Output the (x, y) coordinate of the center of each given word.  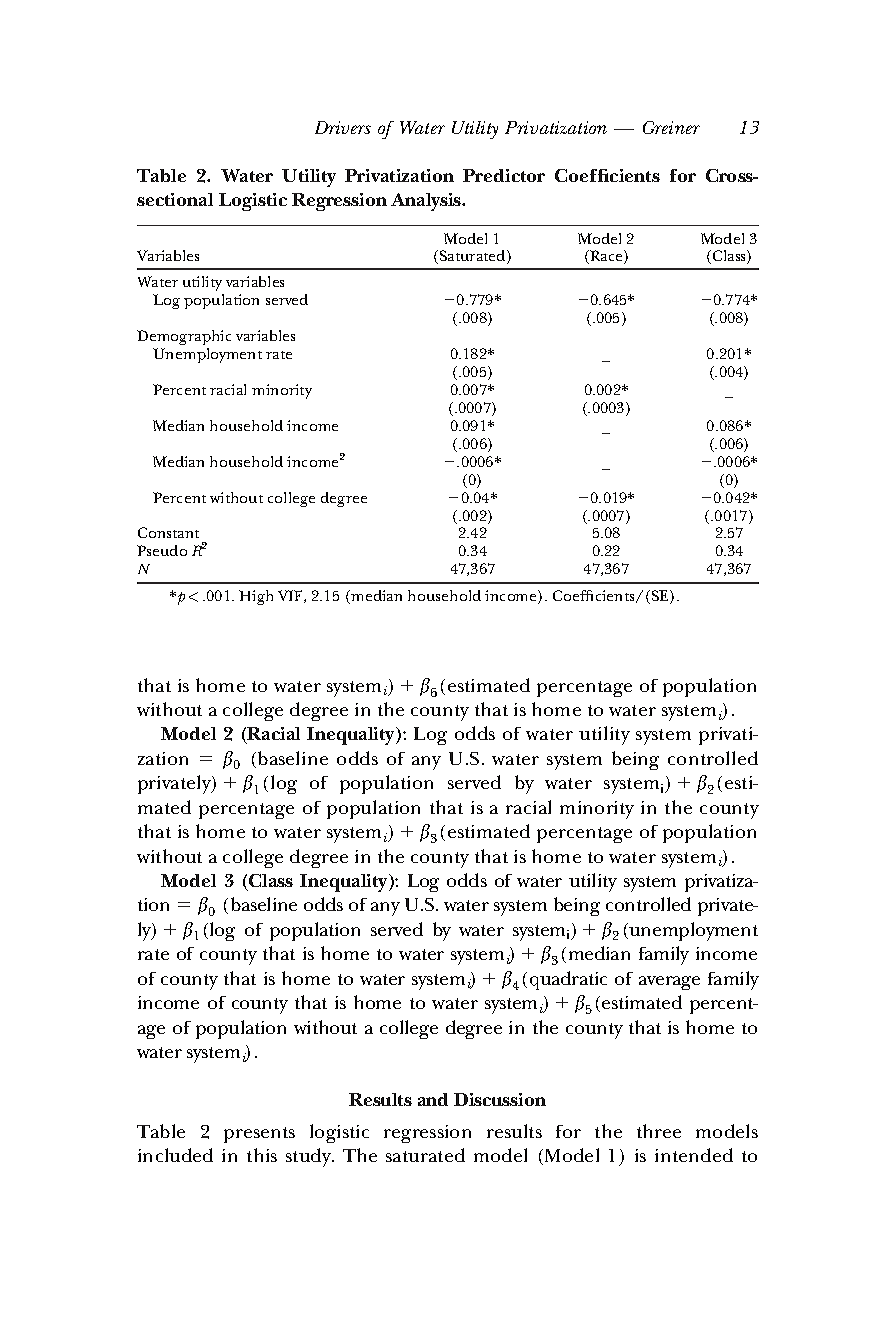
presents (259, 1135)
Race (606, 257)
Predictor (504, 175)
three (659, 1131)
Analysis (427, 202)
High (256, 597)
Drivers (343, 127)
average (669, 983)
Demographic (184, 337)
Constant (168, 532)
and (433, 1099)
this (262, 1155)
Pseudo (162, 550)
